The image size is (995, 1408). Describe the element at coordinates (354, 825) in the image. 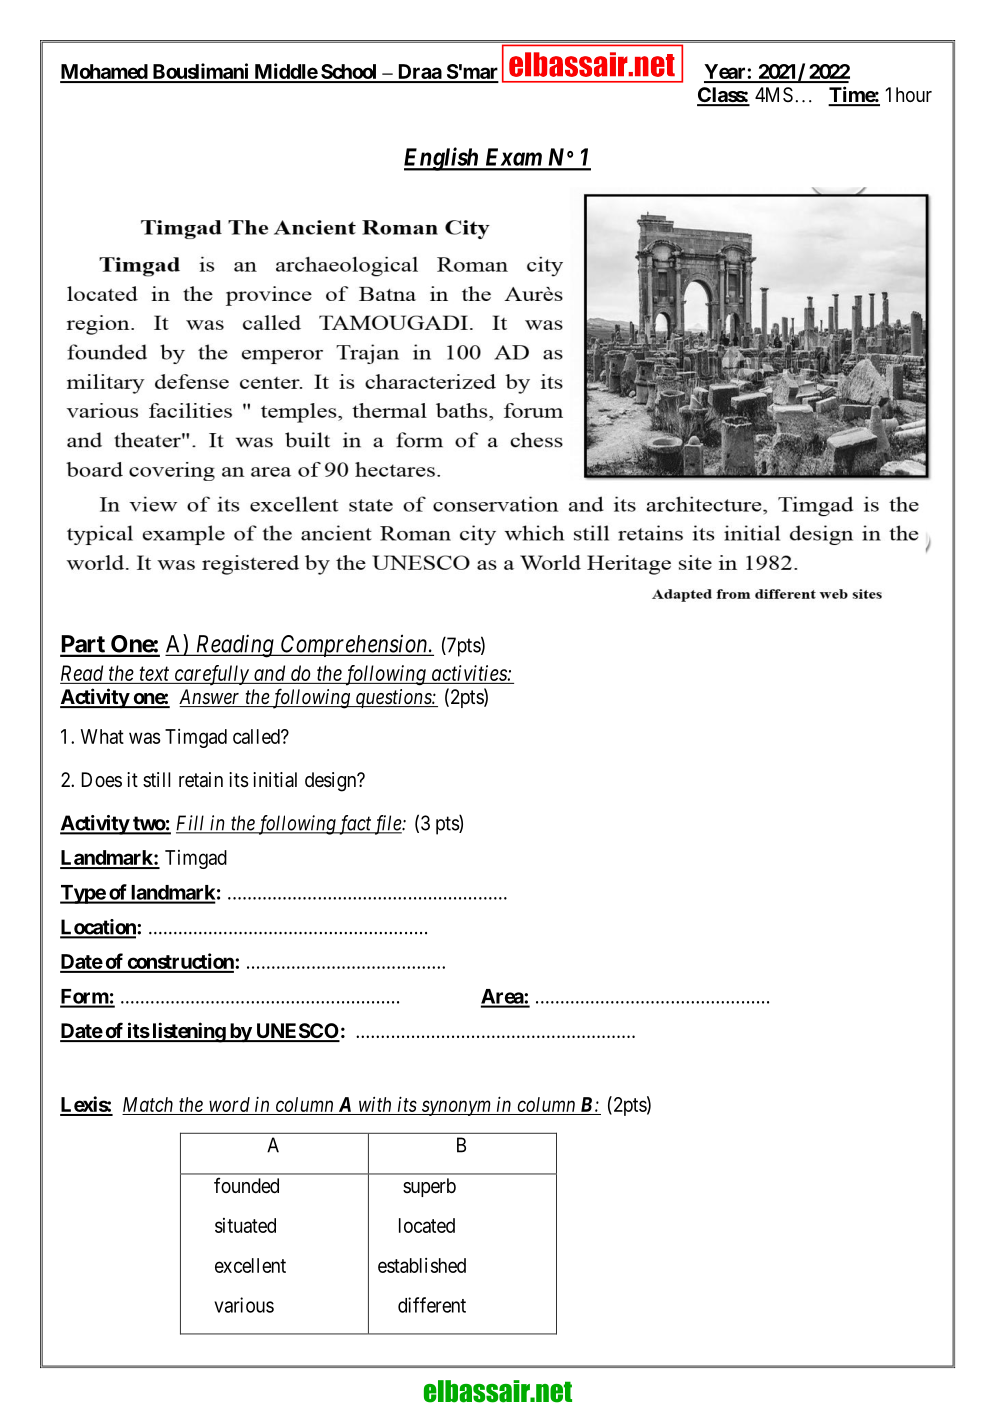

I see `fact` at that location.
